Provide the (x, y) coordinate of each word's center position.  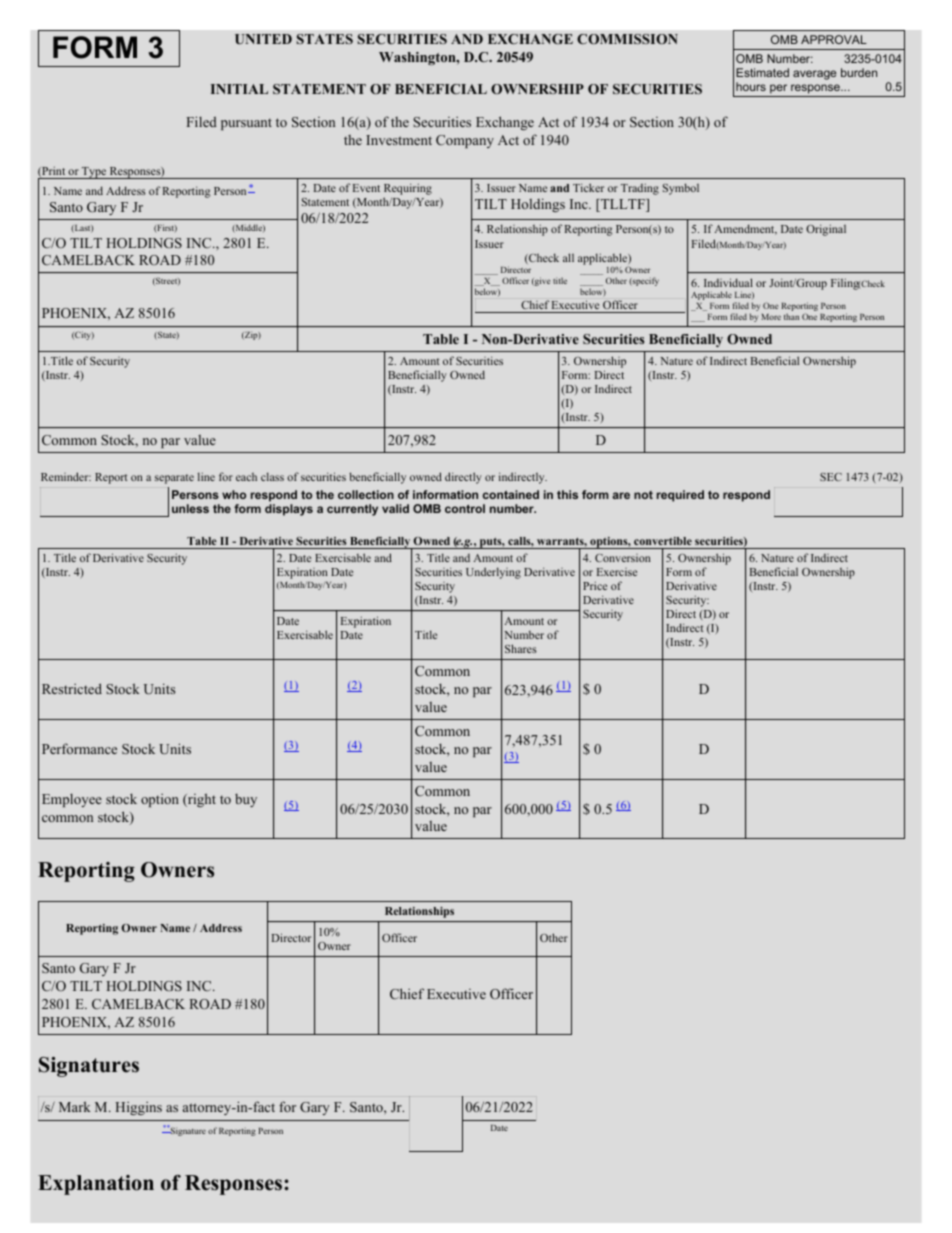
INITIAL (239, 89)
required (680, 496)
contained (511, 494)
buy (246, 800)
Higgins (138, 1108)
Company (465, 141)
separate (174, 479)
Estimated (762, 72)
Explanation (96, 1185)
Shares (521, 648)
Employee (72, 800)
